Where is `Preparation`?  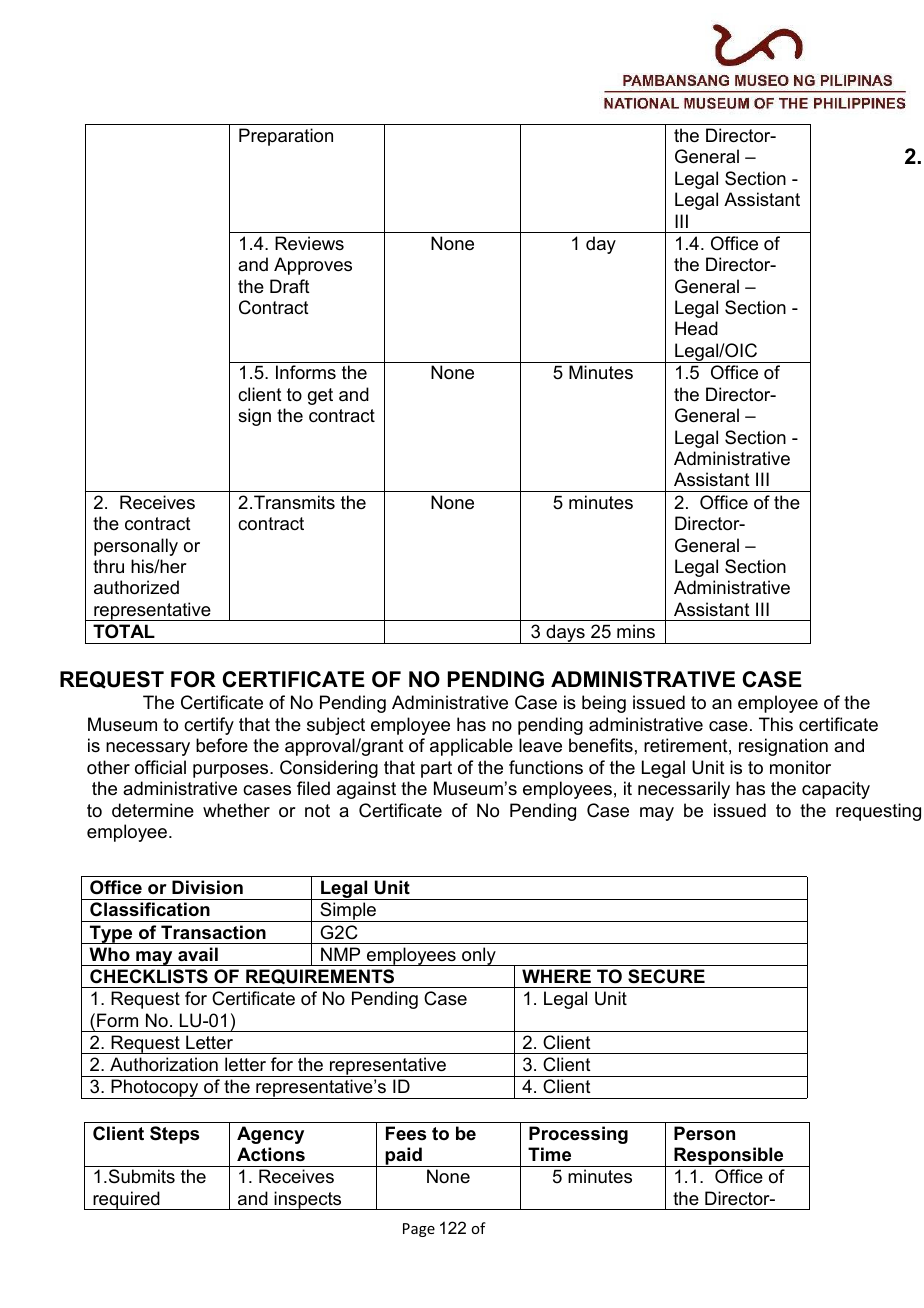
Preparation is located at coordinates (286, 137).
